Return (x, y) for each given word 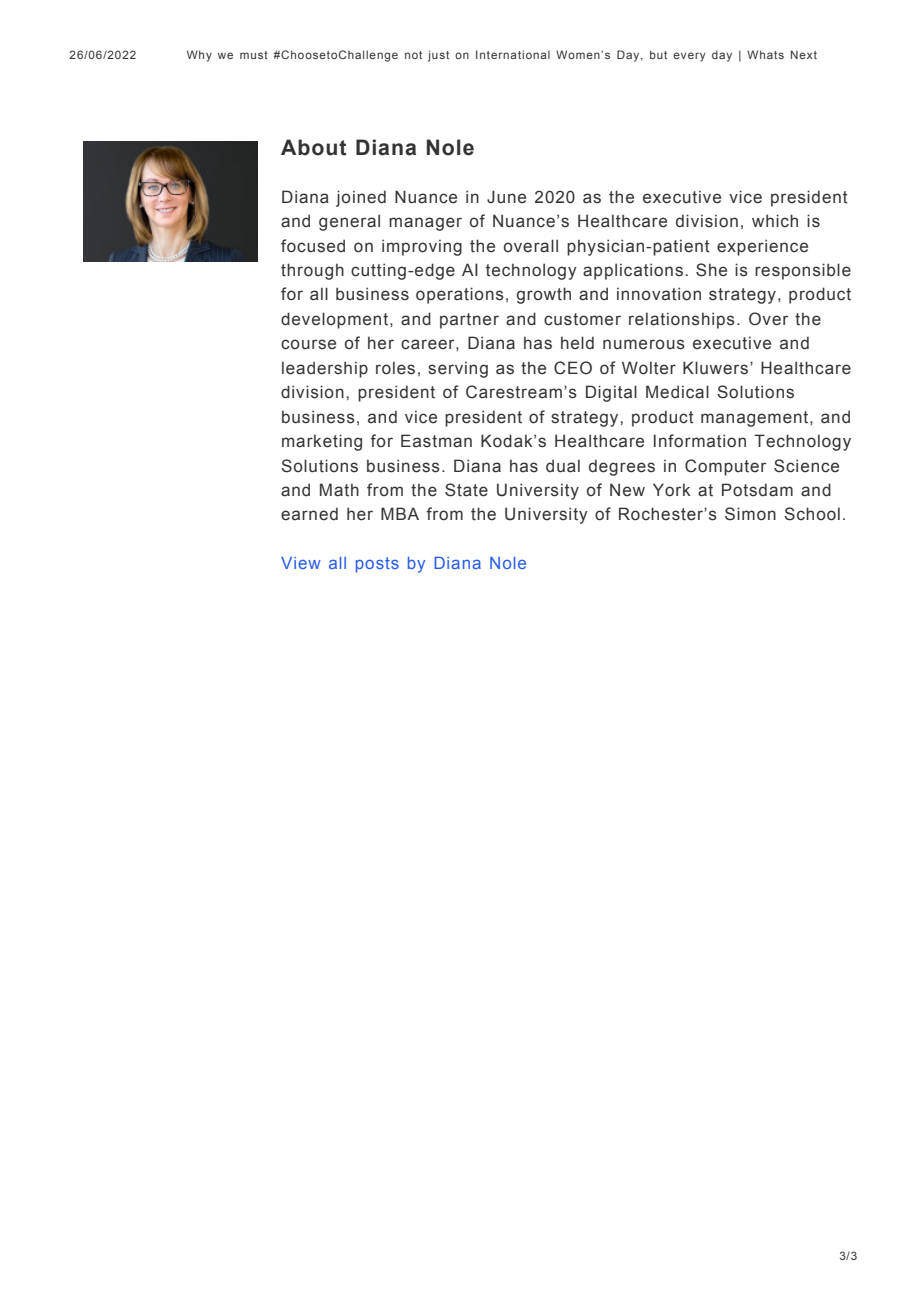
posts (377, 565)
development (334, 320)
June (506, 197)
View (301, 563)
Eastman (436, 441)
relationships (682, 320)
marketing (322, 442)
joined (361, 198)
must (254, 55)
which (775, 221)
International (513, 54)
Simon (750, 514)
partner (469, 321)
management (756, 419)
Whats (765, 54)
